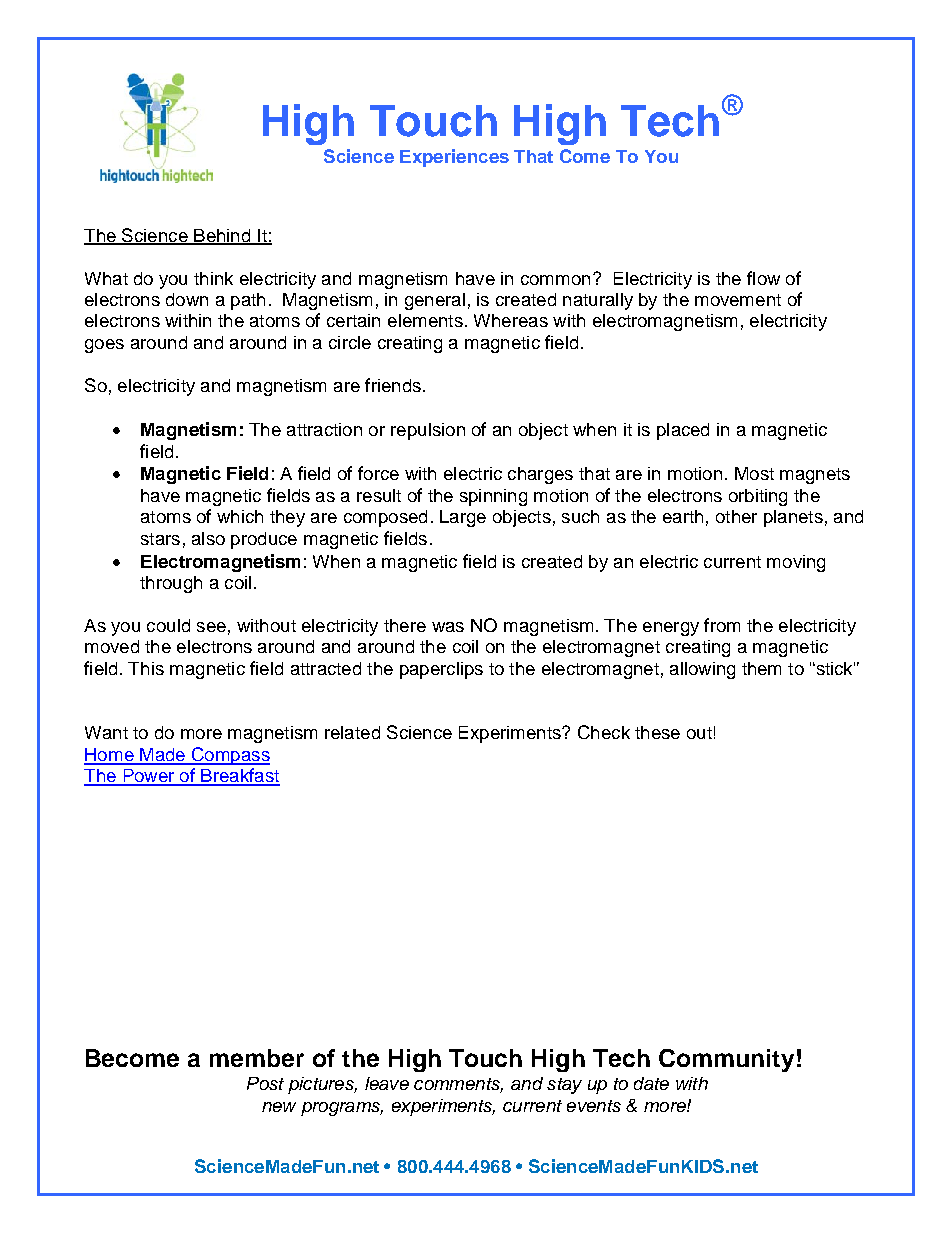  What do you see at coordinates (387, 1083) in the screenshot?
I see `leave` at bounding box center [387, 1083].
